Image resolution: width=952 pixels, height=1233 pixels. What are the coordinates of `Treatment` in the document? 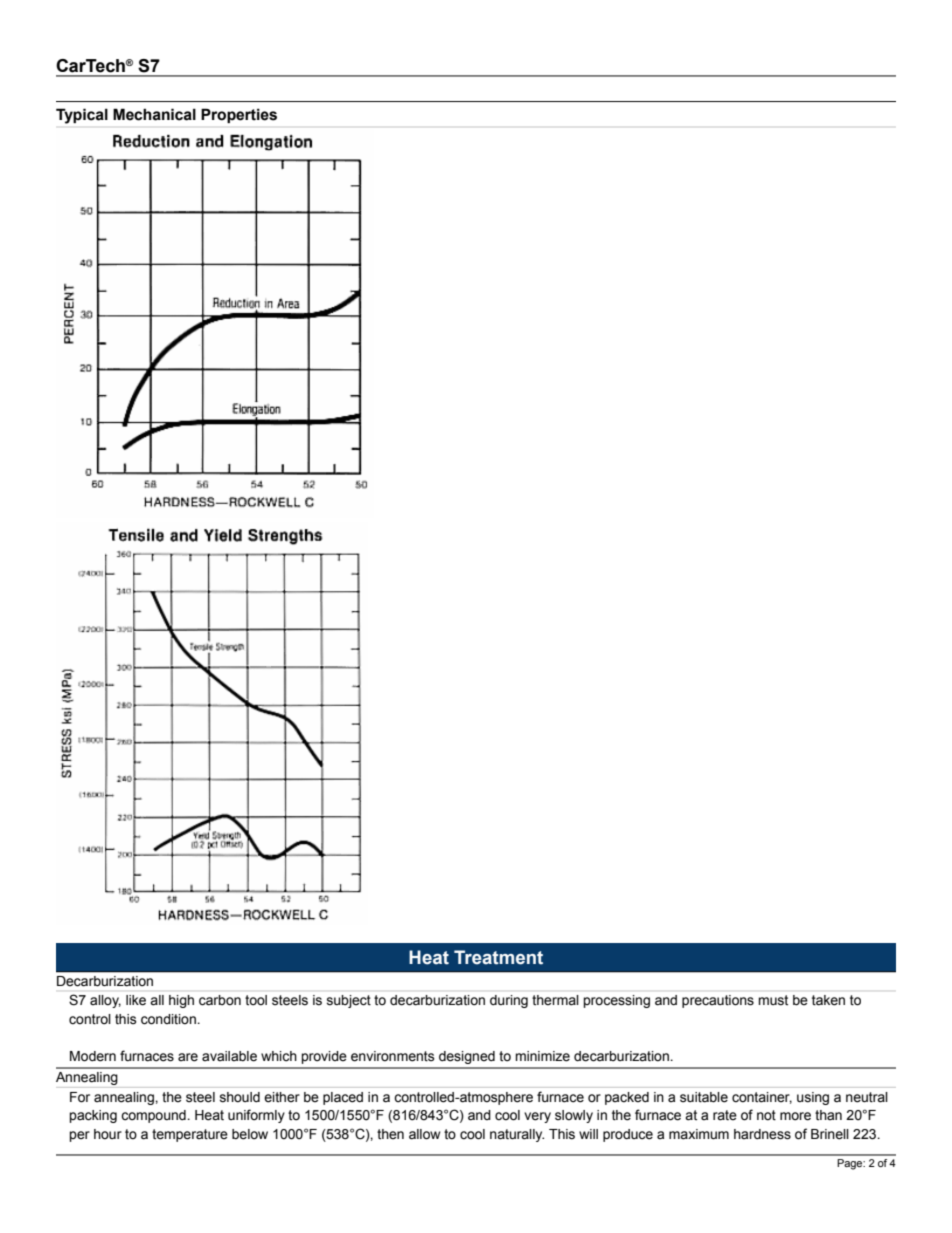 It's located at (498, 957).
